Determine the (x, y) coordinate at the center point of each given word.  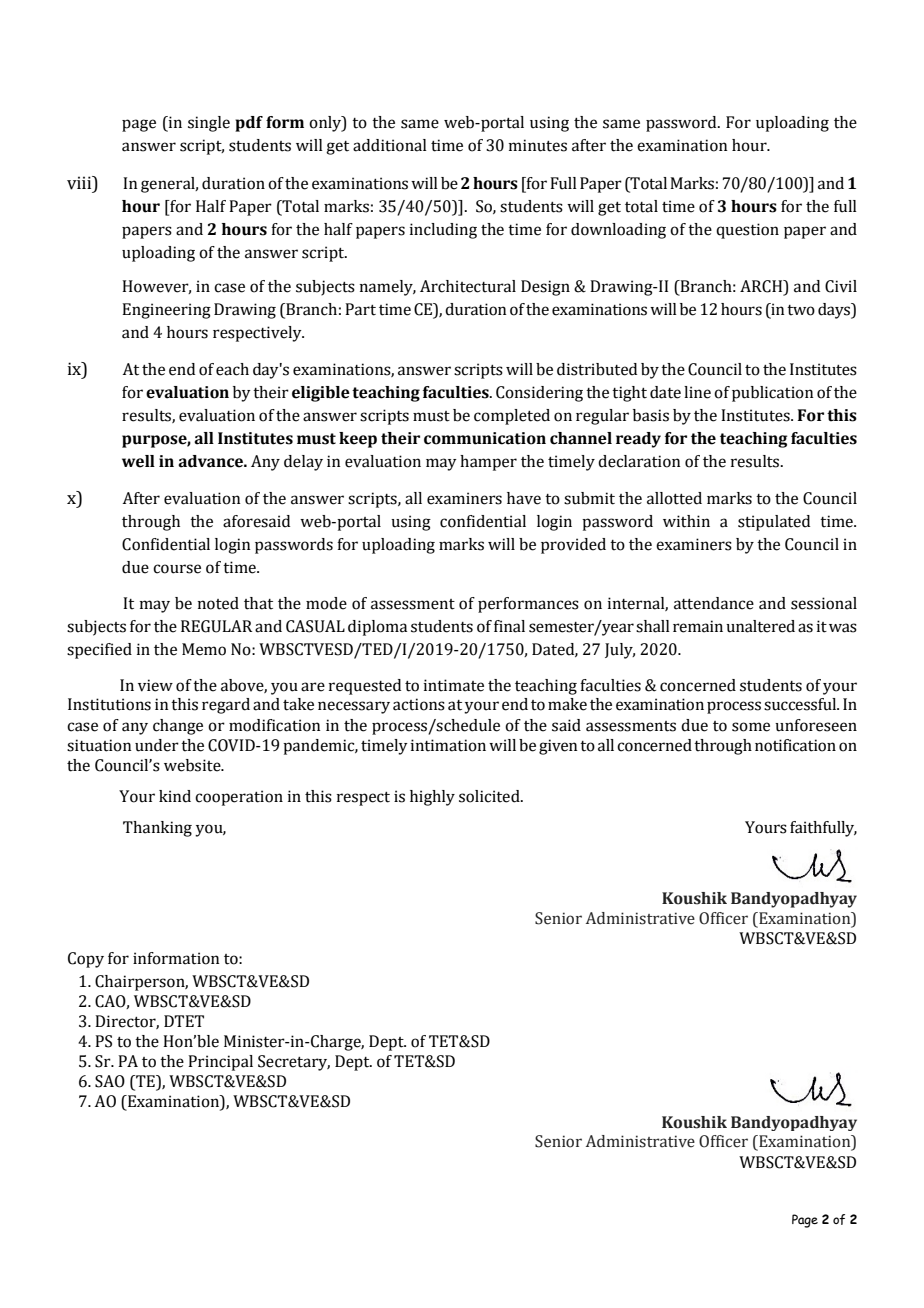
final (509, 626)
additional (390, 145)
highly (432, 798)
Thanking (157, 829)
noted (218, 603)
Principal (220, 1063)
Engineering (166, 311)
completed (512, 417)
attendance (714, 603)
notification (795, 745)
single (209, 124)
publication (773, 394)
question (747, 231)
